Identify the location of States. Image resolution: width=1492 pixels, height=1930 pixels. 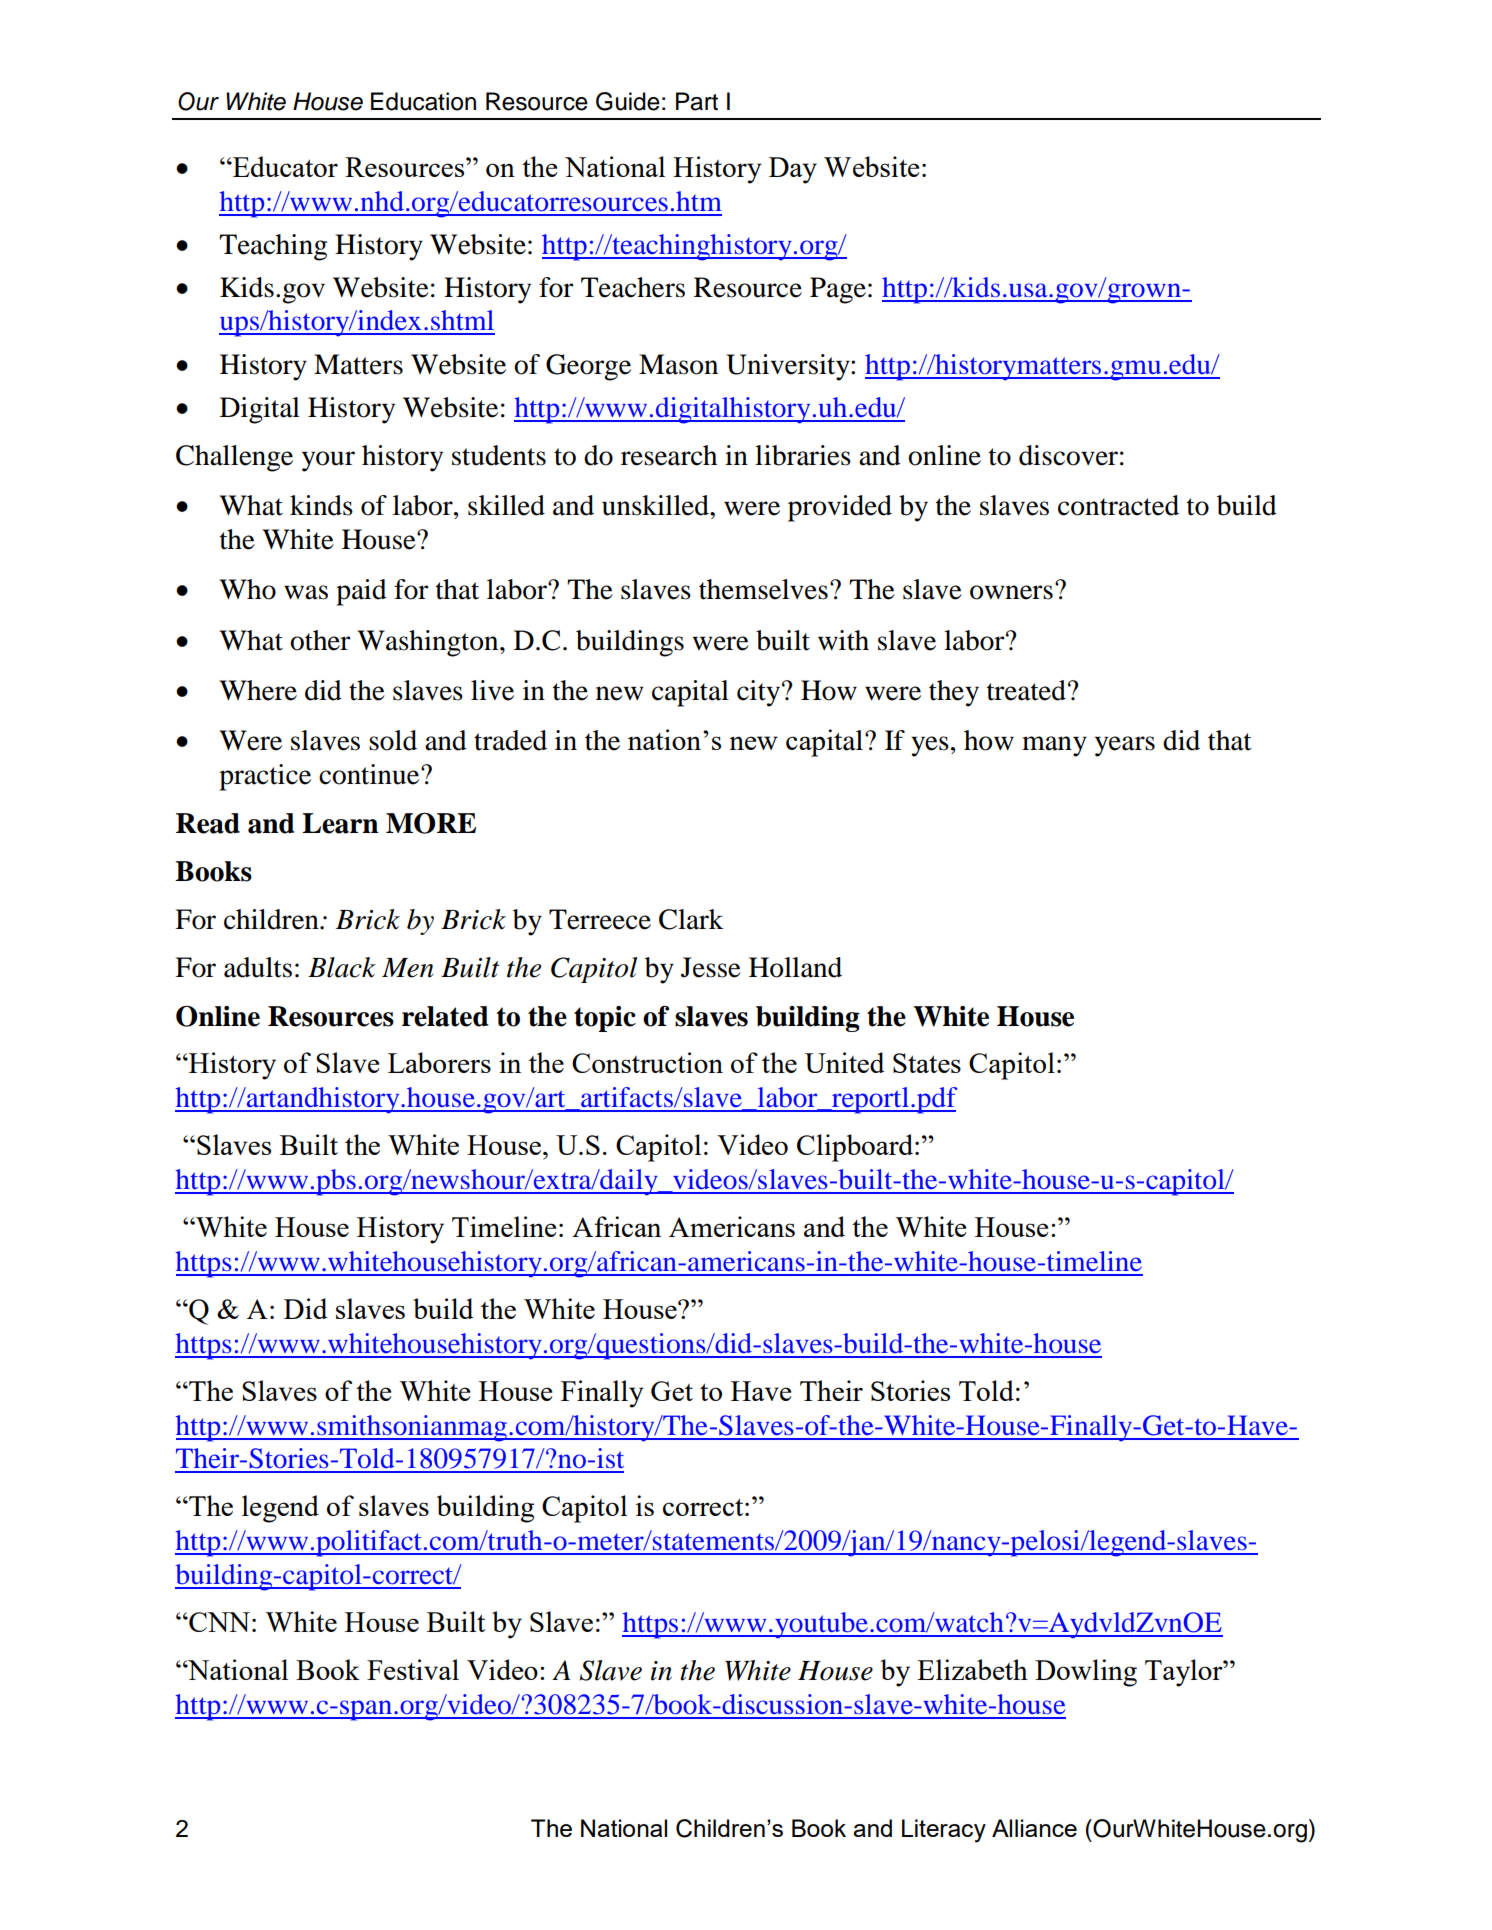
(927, 1063).
